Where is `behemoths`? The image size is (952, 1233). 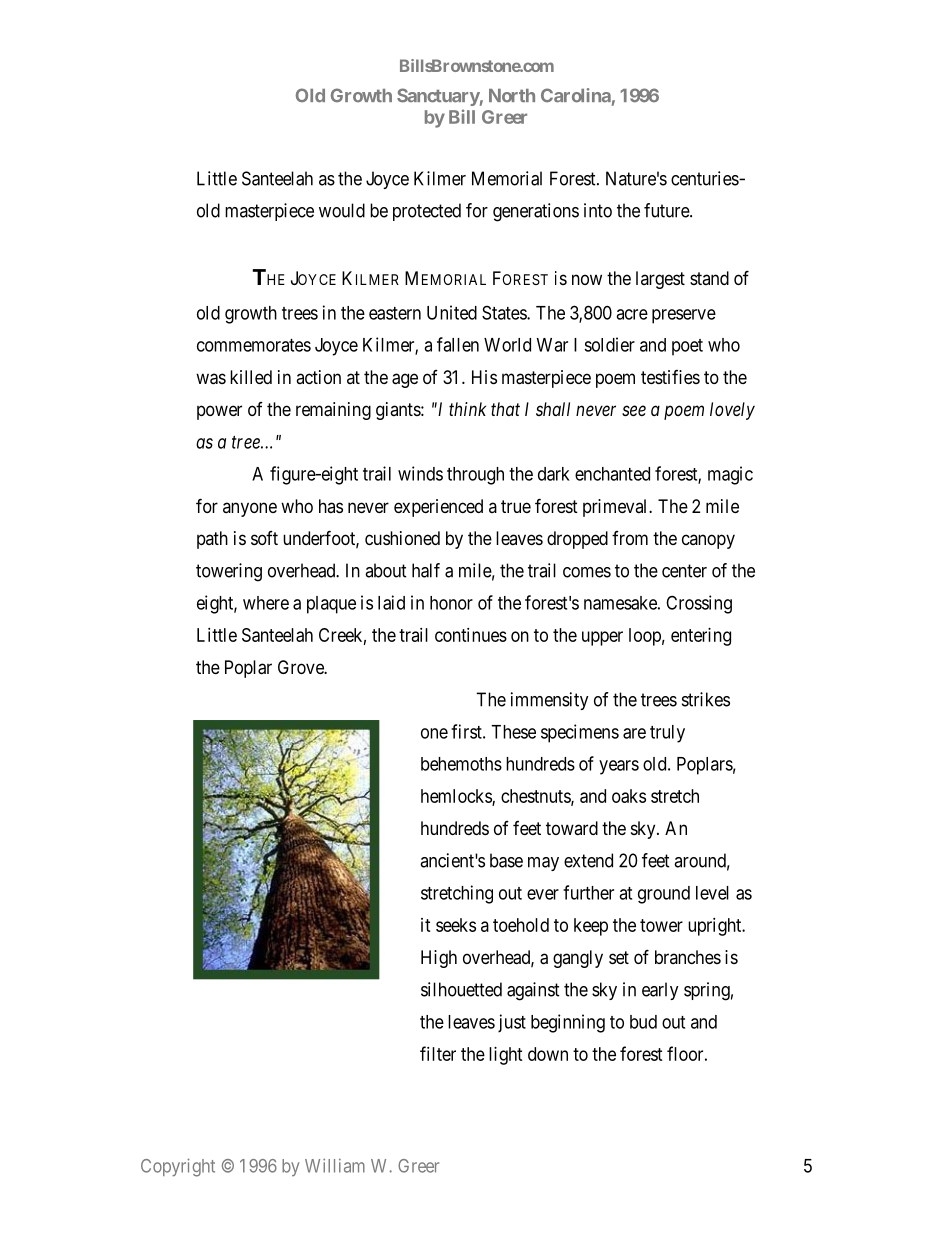 behemoths is located at coordinates (461, 764).
